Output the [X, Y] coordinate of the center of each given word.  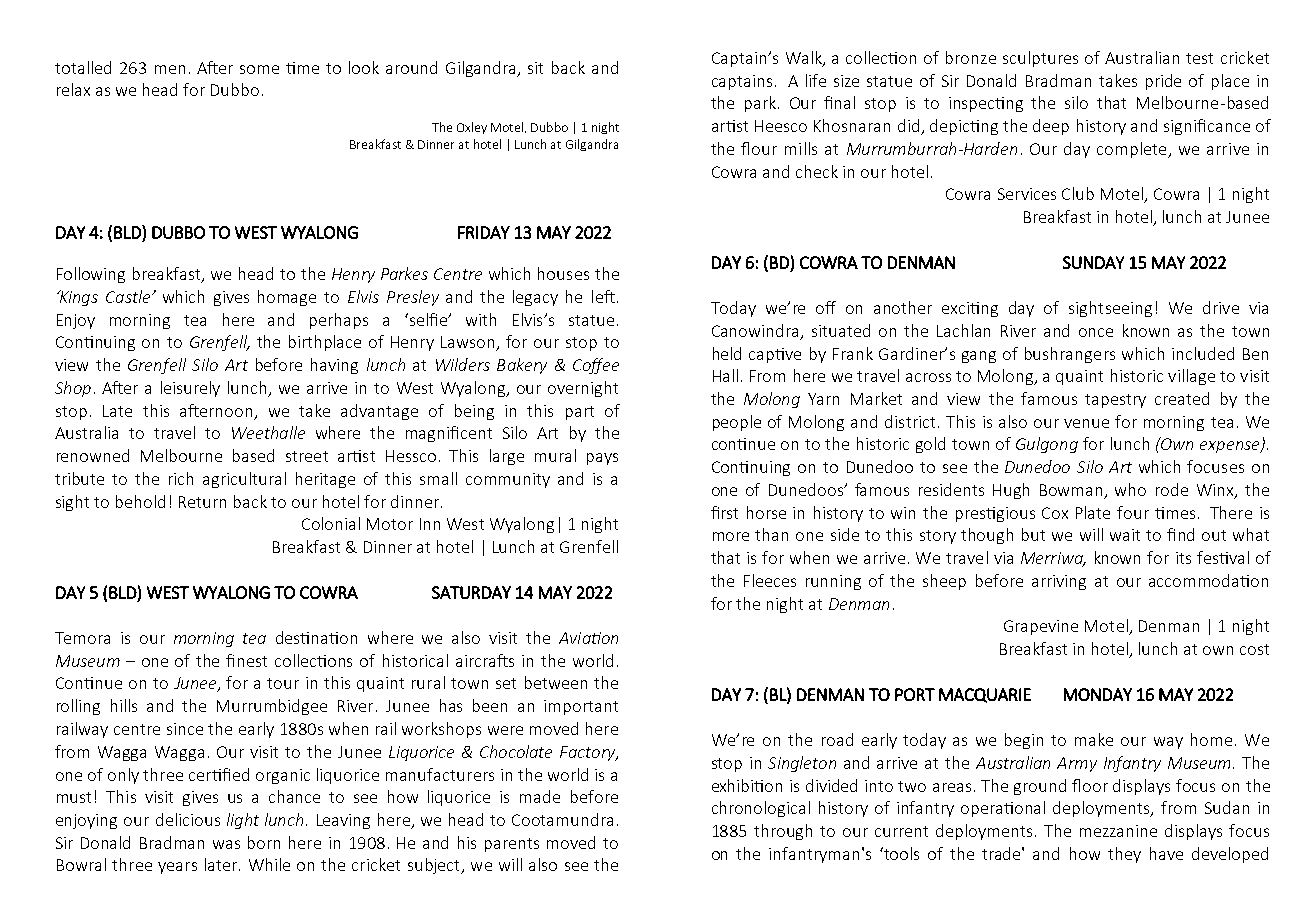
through [783, 832]
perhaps [339, 321]
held [727, 353]
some [259, 69]
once [1096, 332]
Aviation [588, 638]
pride [1163, 82]
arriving [1059, 582]
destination [316, 637]
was [226, 844]
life [816, 80]
